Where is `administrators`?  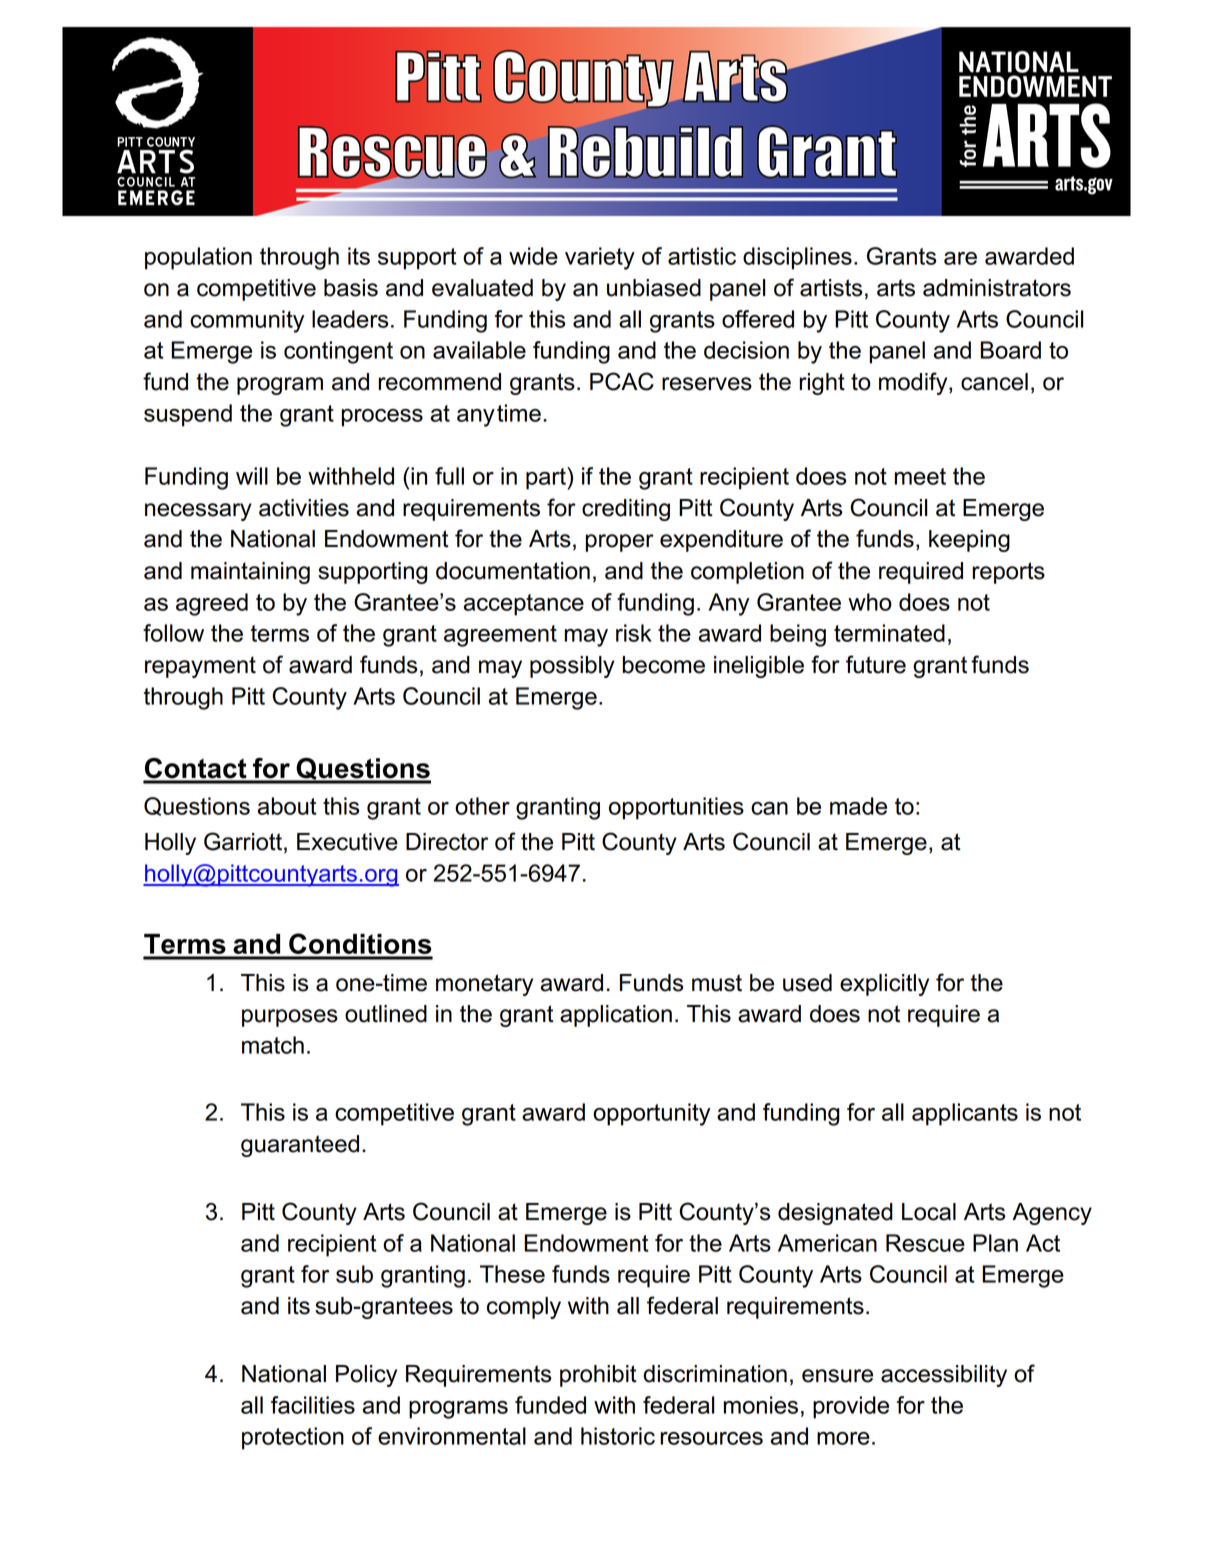 administrators is located at coordinates (997, 288).
